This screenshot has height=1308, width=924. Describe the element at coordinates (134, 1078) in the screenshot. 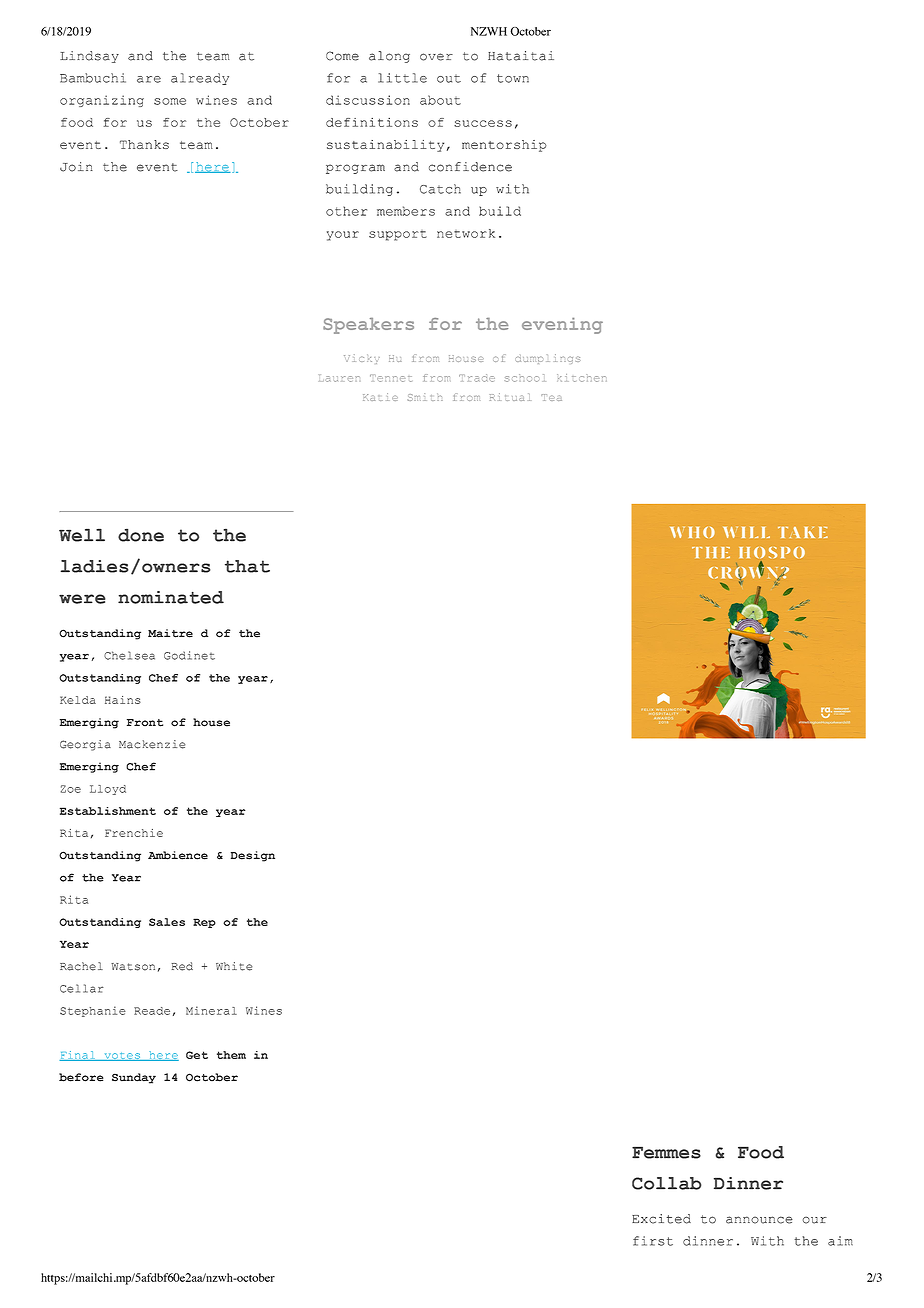

I see `Sunday` at that location.
